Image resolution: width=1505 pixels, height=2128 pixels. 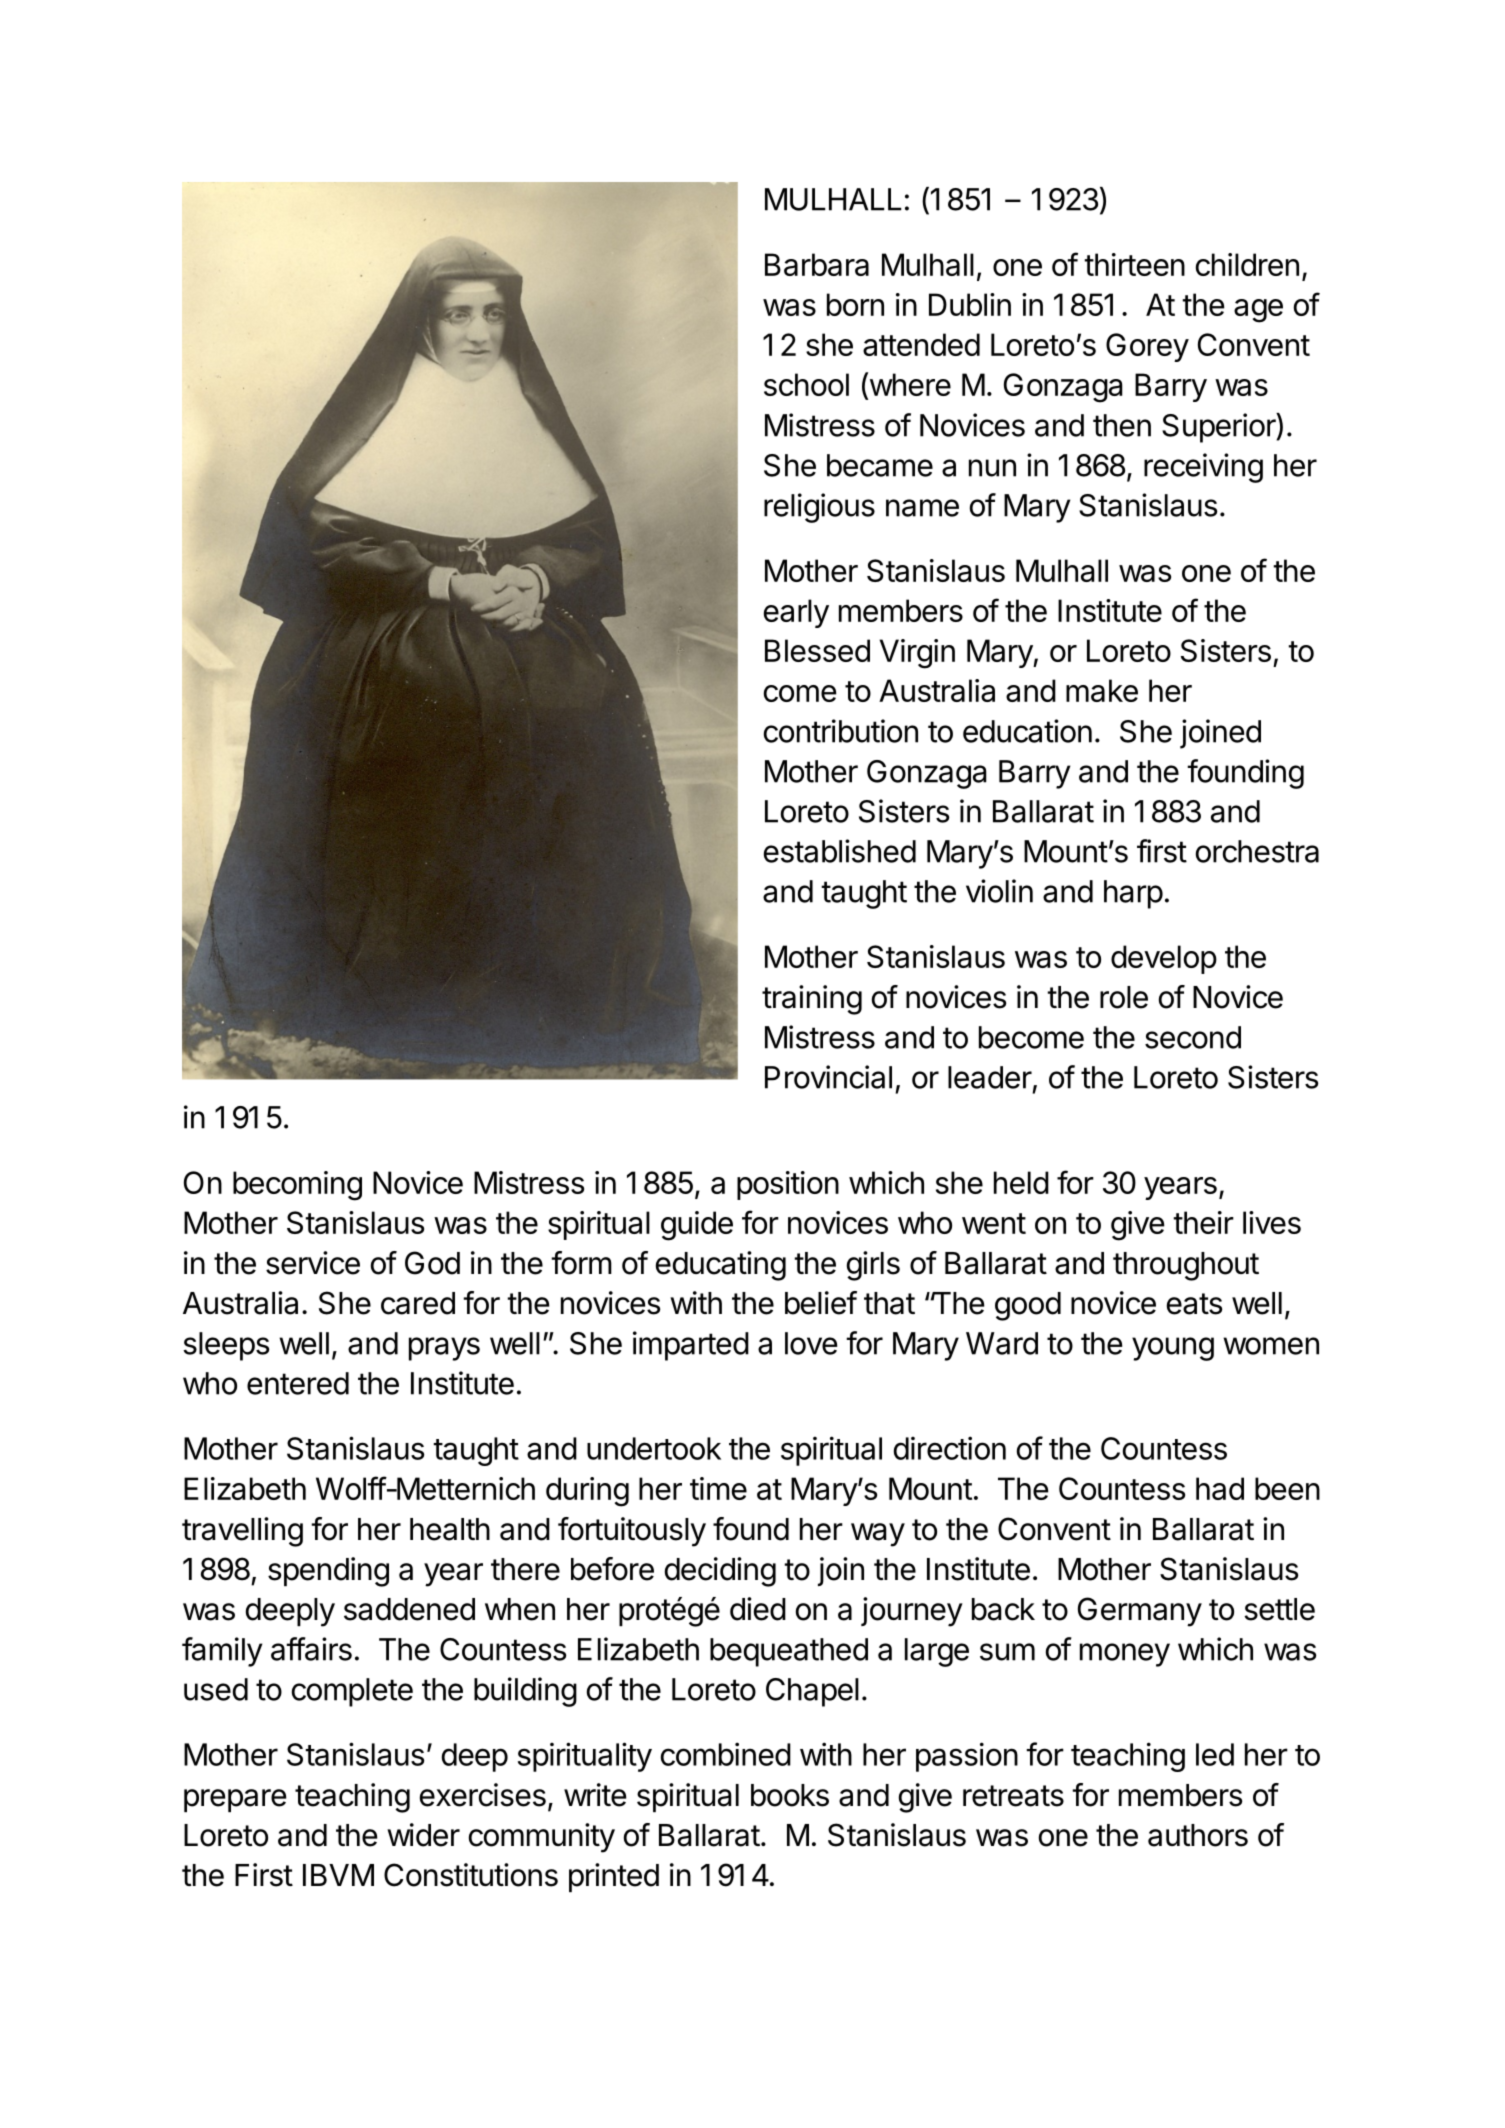 What do you see at coordinates (817, 264) in the screenshot?
I see `Barbara` at bounding box center [817, 264].
